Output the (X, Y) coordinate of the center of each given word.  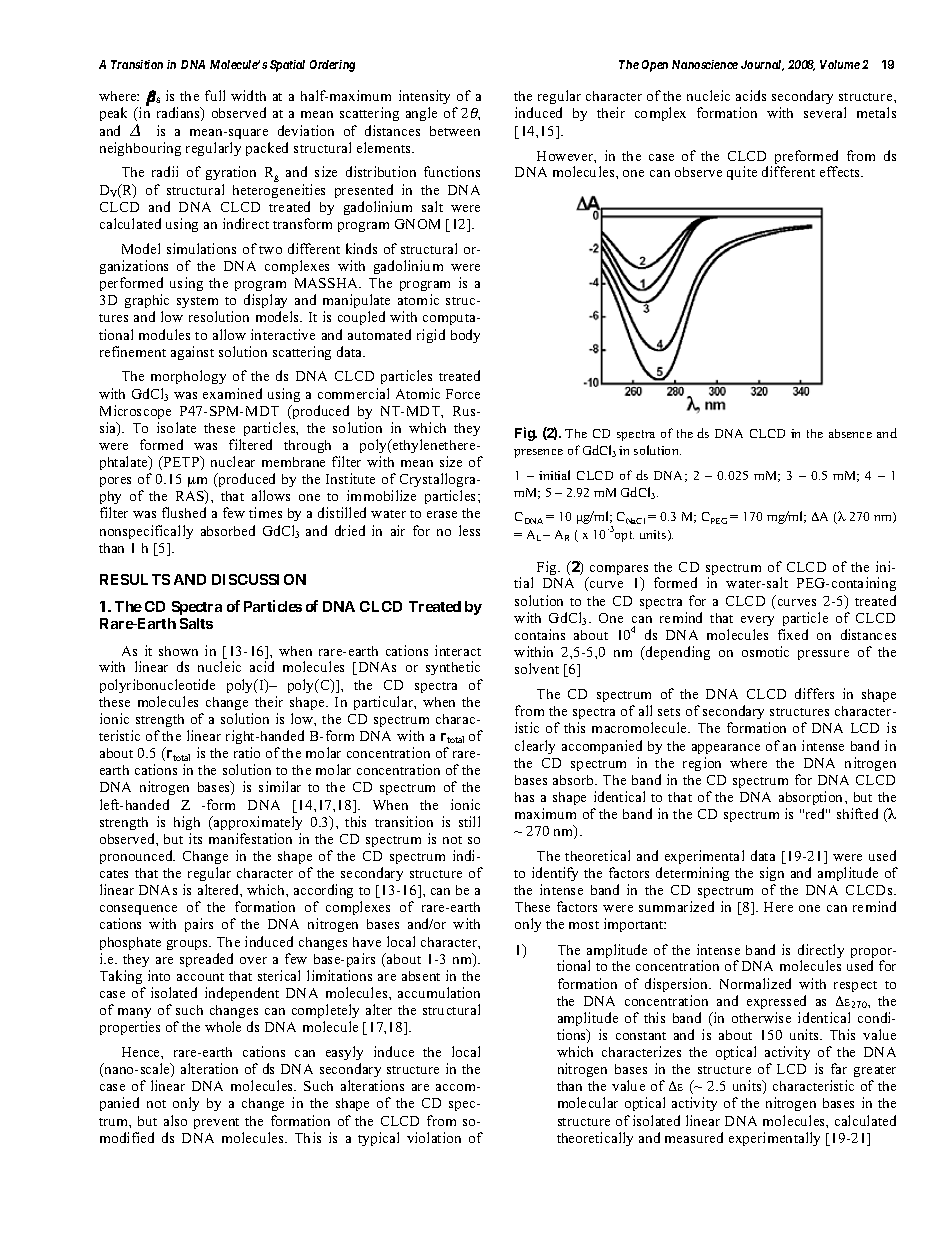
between (455, 131)
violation (434, 1137)
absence (850, 433)
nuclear (233, 461)
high (187, 823)
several (825, 112)
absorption (812, 798)
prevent (216, 1123)
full (215, 95)
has (524, 797)
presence (538, 453)
